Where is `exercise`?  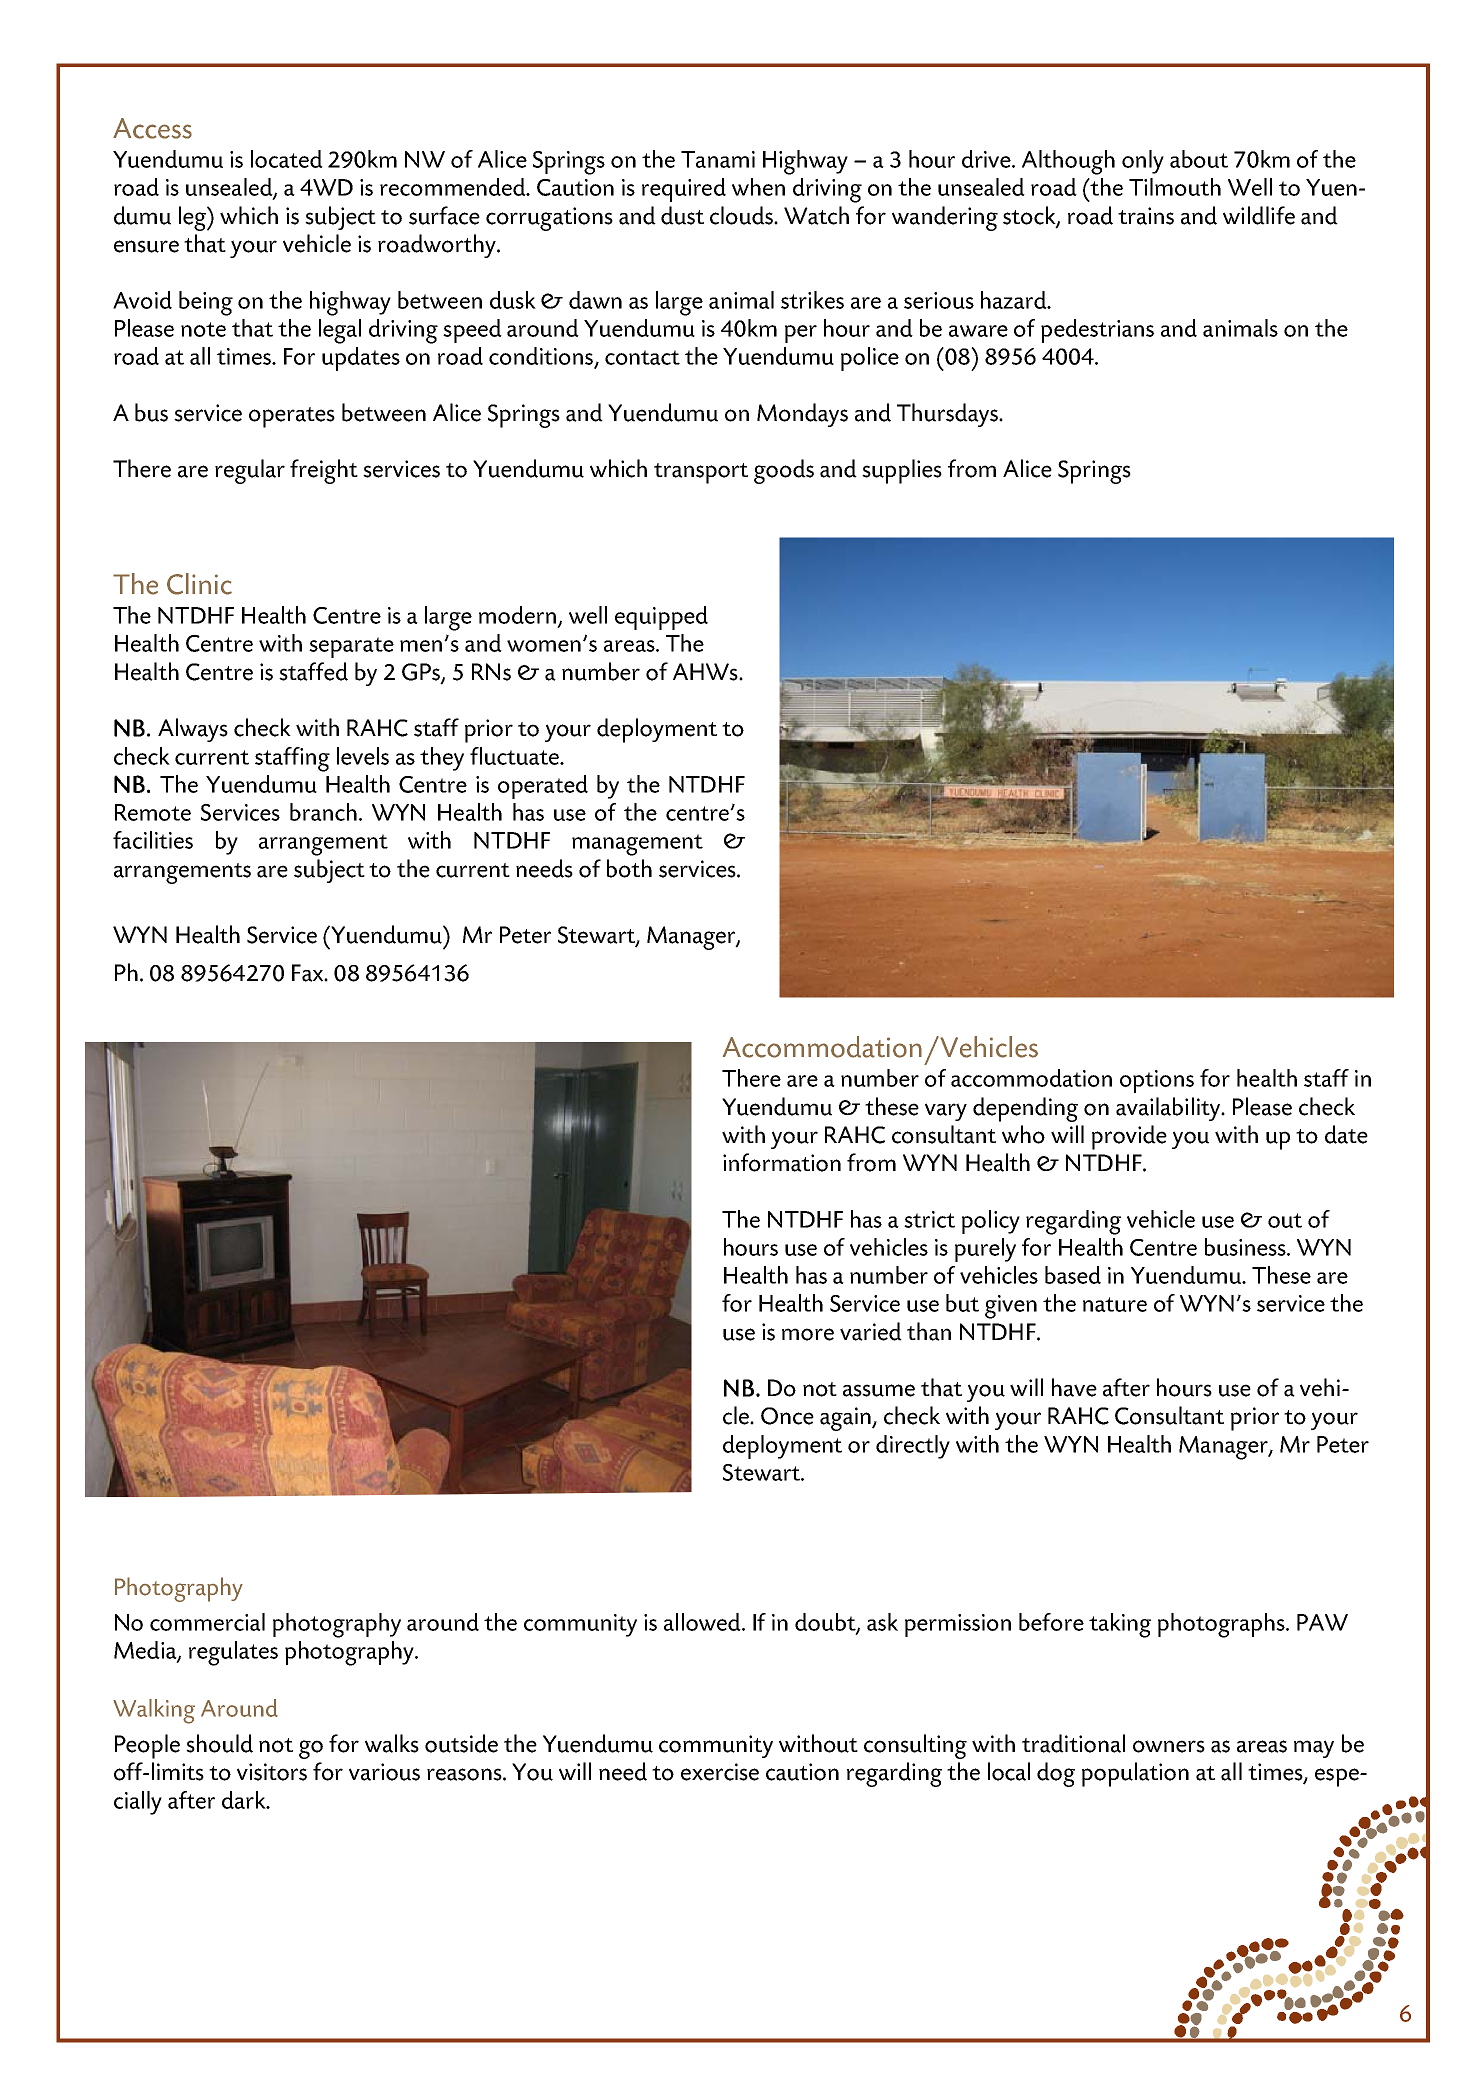
exercise is located at coordinates (720, 1772).
